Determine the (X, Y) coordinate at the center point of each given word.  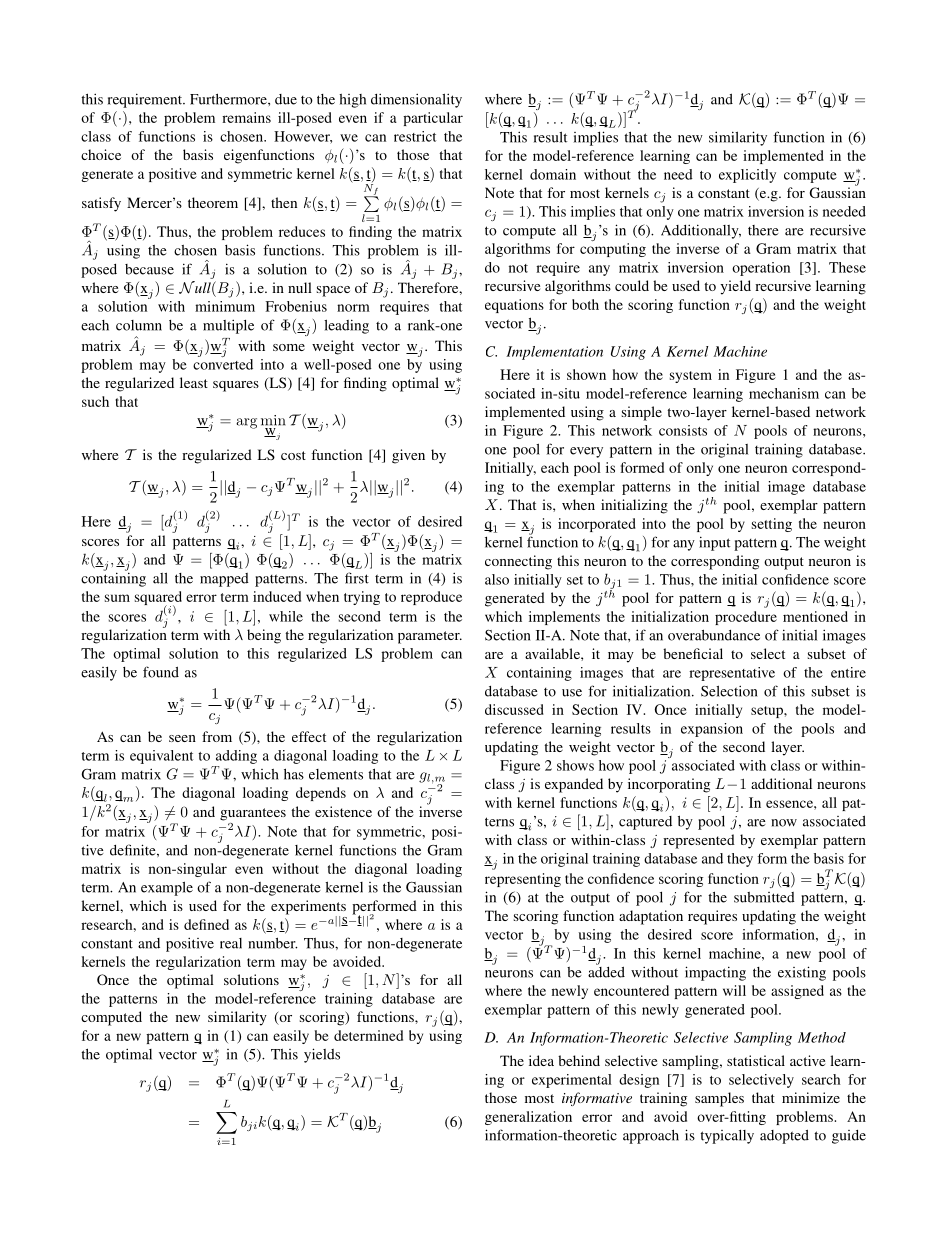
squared (158, 599)
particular (433, 119)
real (231, 943)
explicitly (747, 176)
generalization (528, 1118)
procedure (746, 618)
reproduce (431, 598)
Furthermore (229, 99)
